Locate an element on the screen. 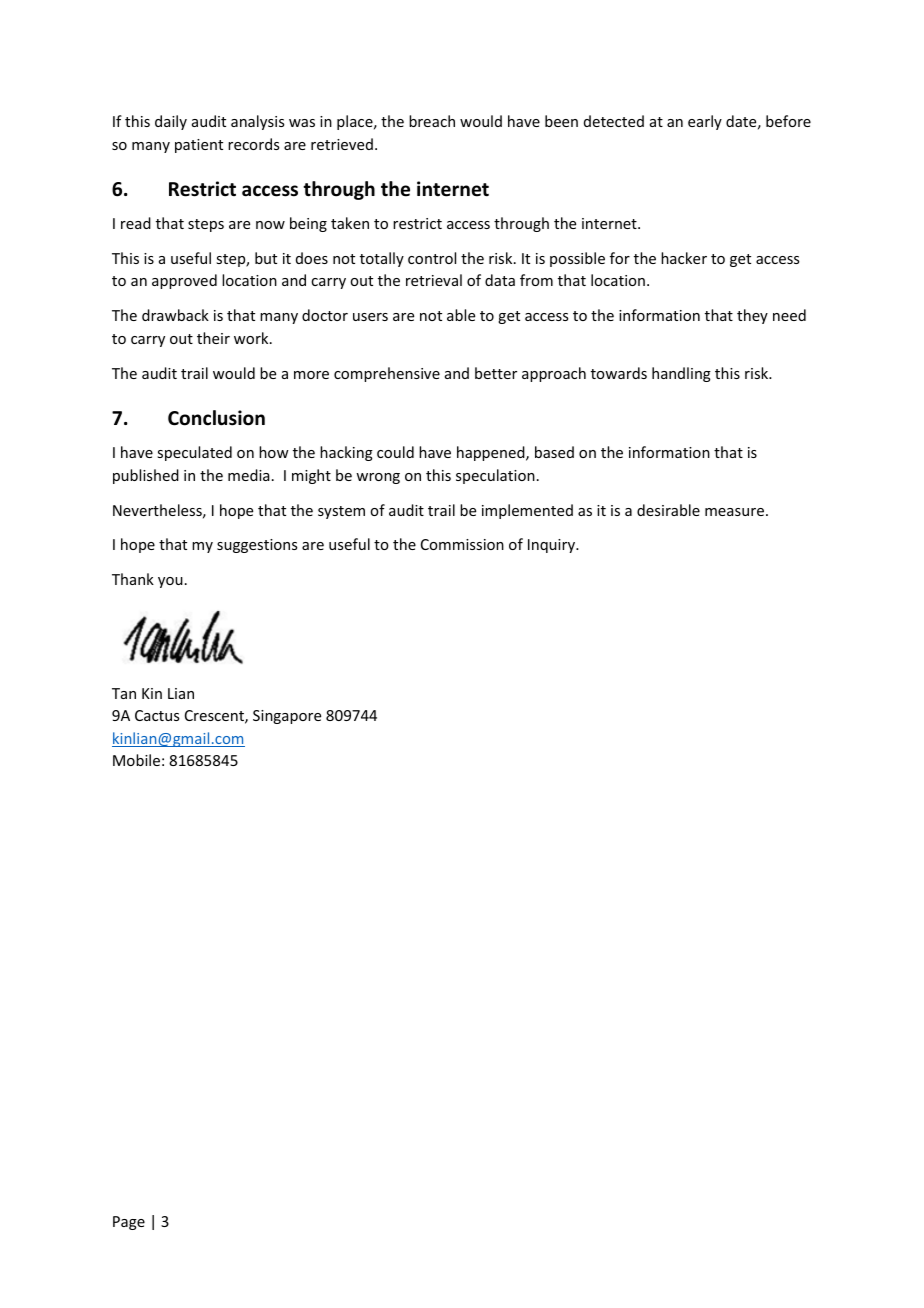 This screenshot has width=924, height=1308. Inquiry is located at coordinates (553, 546).
